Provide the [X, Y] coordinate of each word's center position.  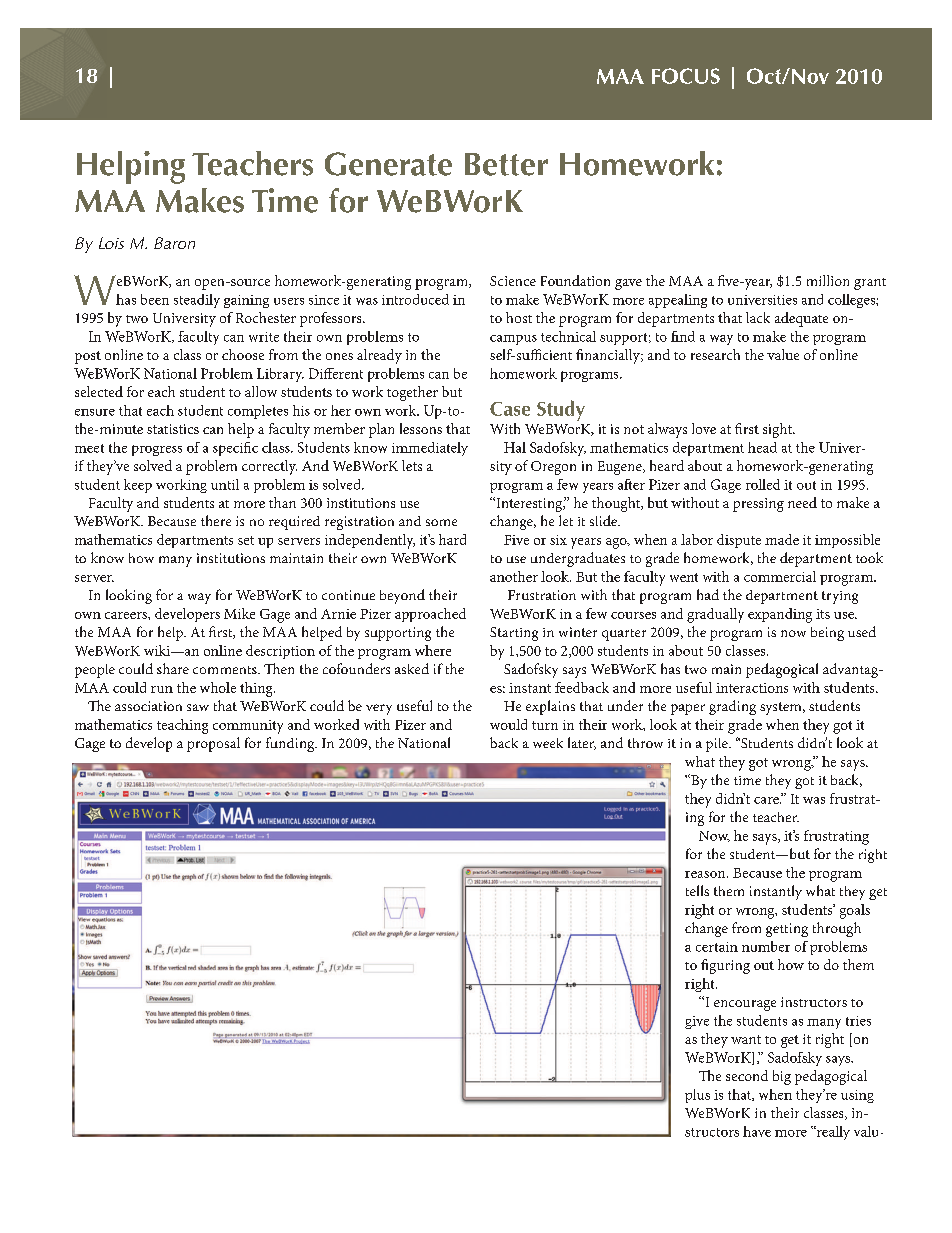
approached [430, 615]
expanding [780, 615]
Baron [174, 243]
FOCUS [686, 76]
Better [506, 164]
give [697, 1022]
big [782, 1077]
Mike [239, 613]
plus [697, 1096]
